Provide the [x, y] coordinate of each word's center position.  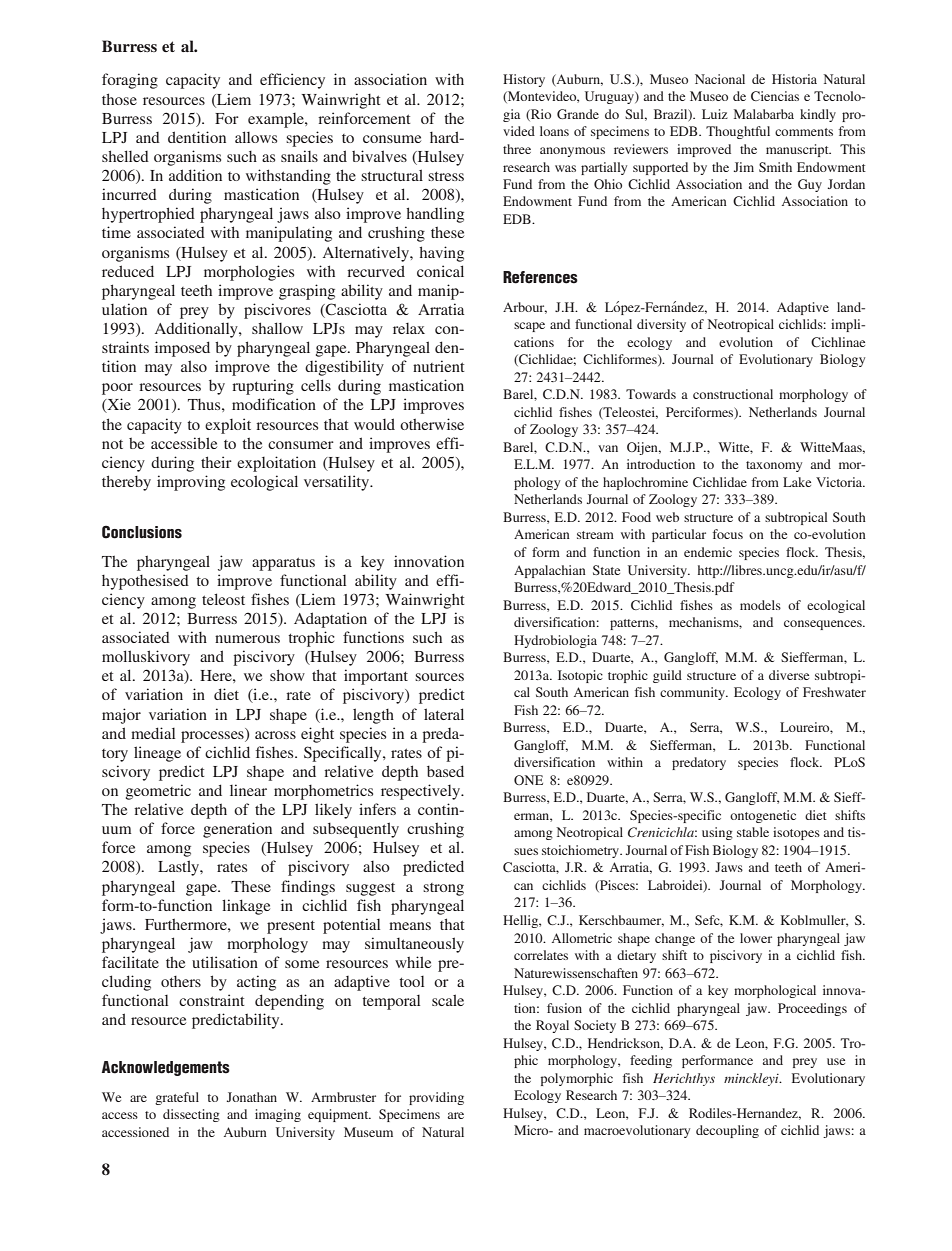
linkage [246, 907]
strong [443, 889]
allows [256, 137]
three [517, 149]
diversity [661, 325]
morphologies [249, 273]
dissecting [191, 1115]
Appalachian [550, 571]
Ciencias [775, 96]
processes [213, 735]
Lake [797, 482]
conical [440, 271]
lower [756, 938]
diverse [789, 675]
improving [191, 483]
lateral [444, 714]
